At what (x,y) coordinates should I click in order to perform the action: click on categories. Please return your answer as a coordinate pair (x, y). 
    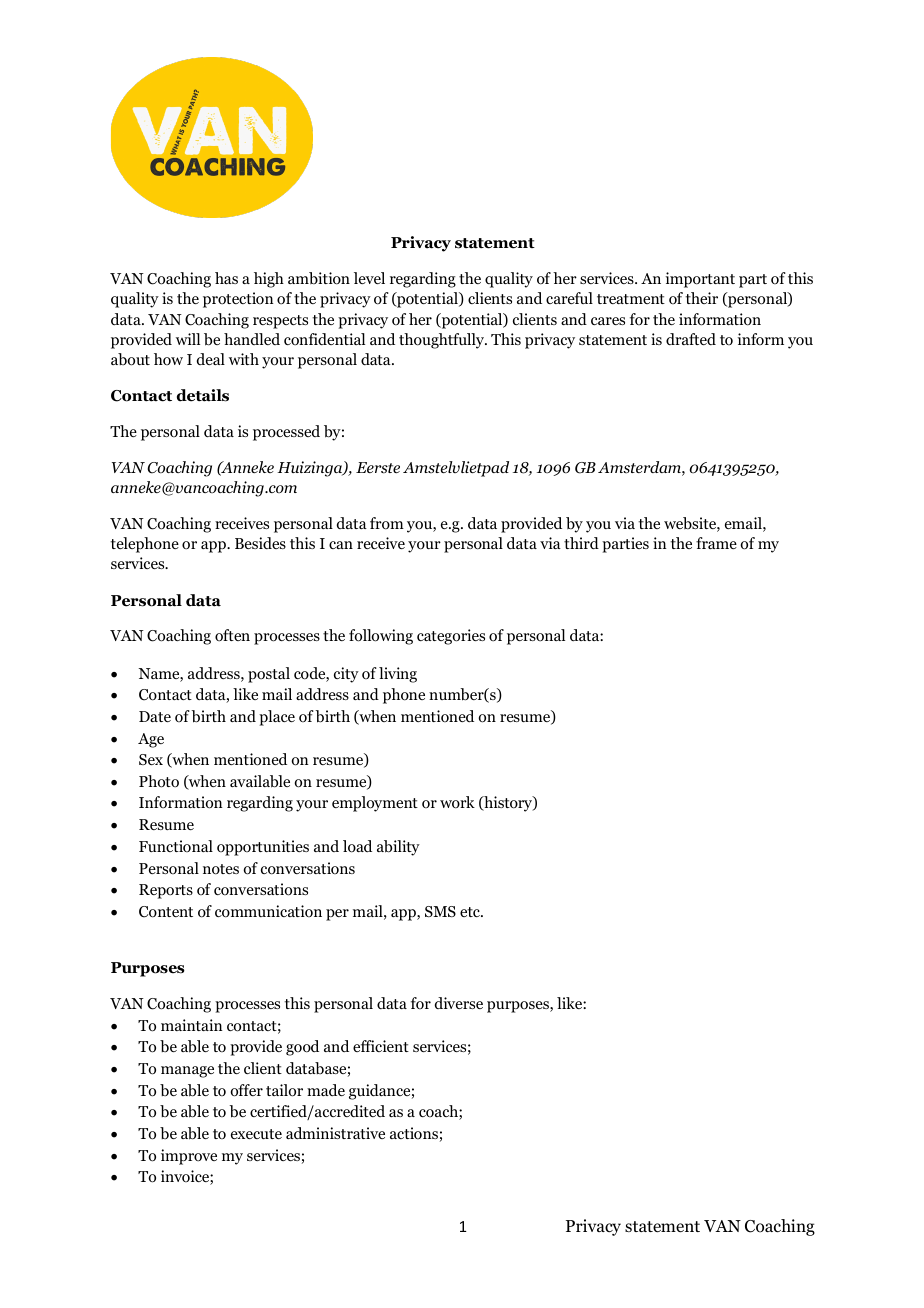
    Looking at the image, I should click on (451, 637).
